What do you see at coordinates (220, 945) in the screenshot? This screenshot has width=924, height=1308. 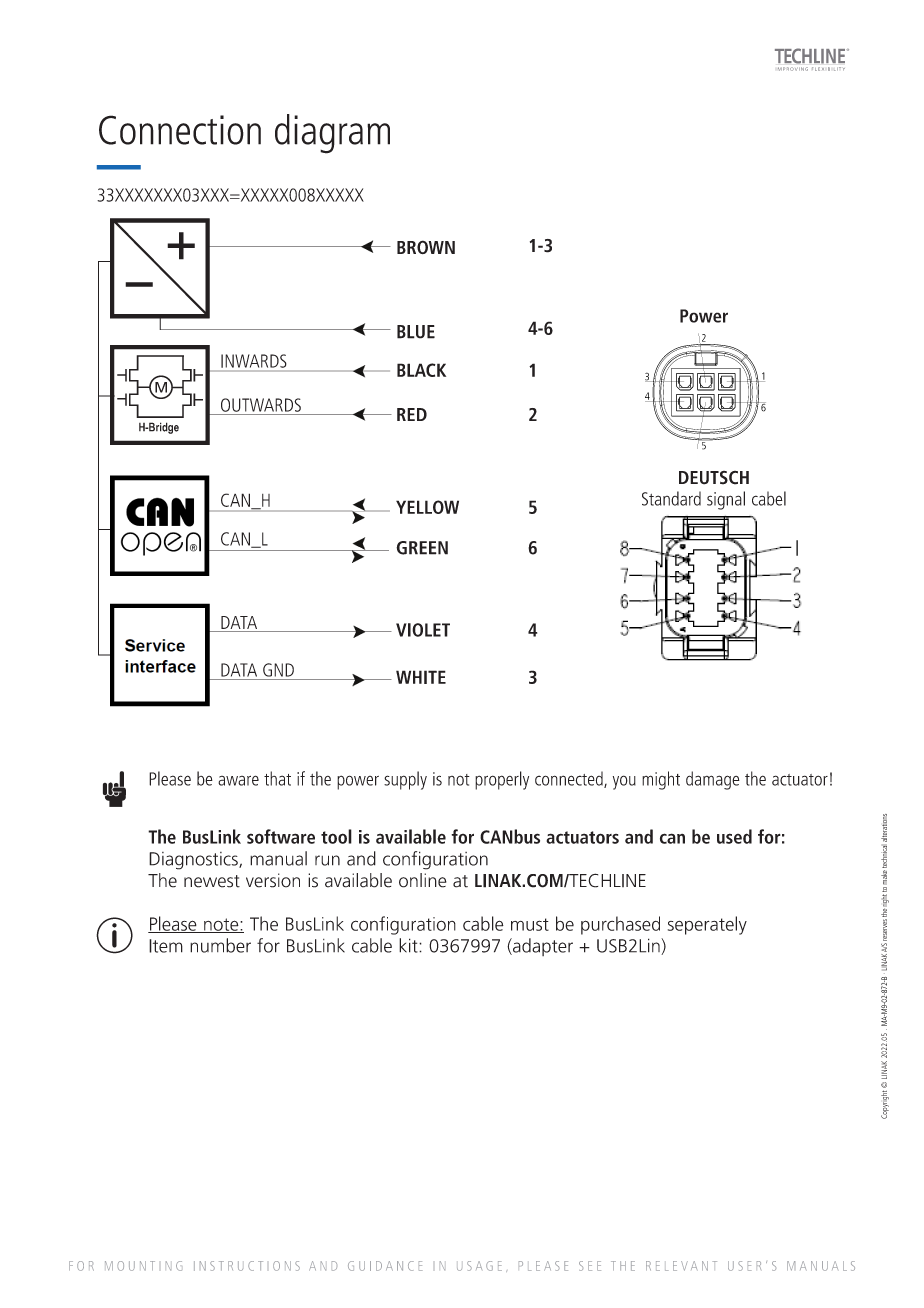 I see `number` at bounding box center [220, 945].
